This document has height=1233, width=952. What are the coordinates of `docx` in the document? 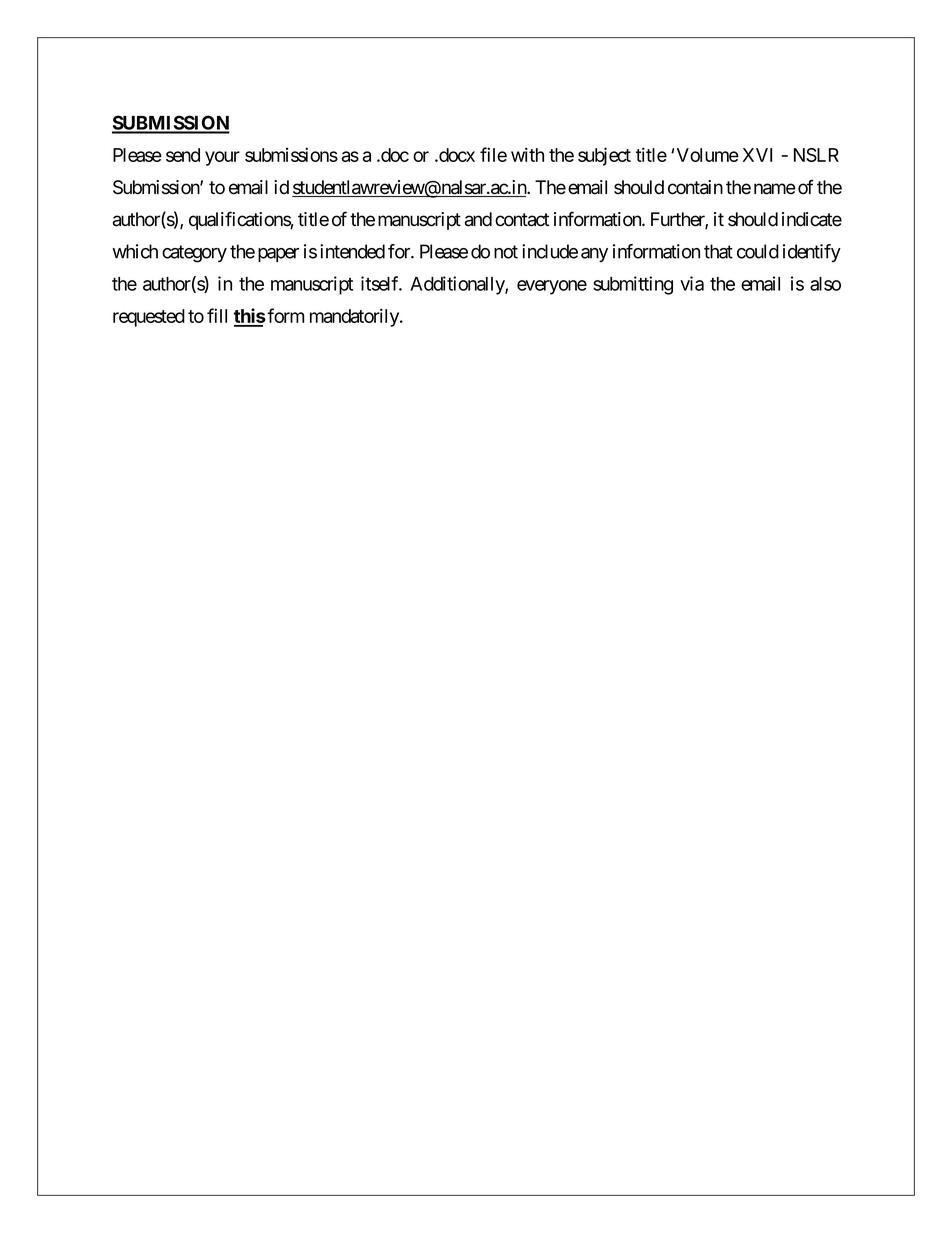 It's located at (456, 155).
